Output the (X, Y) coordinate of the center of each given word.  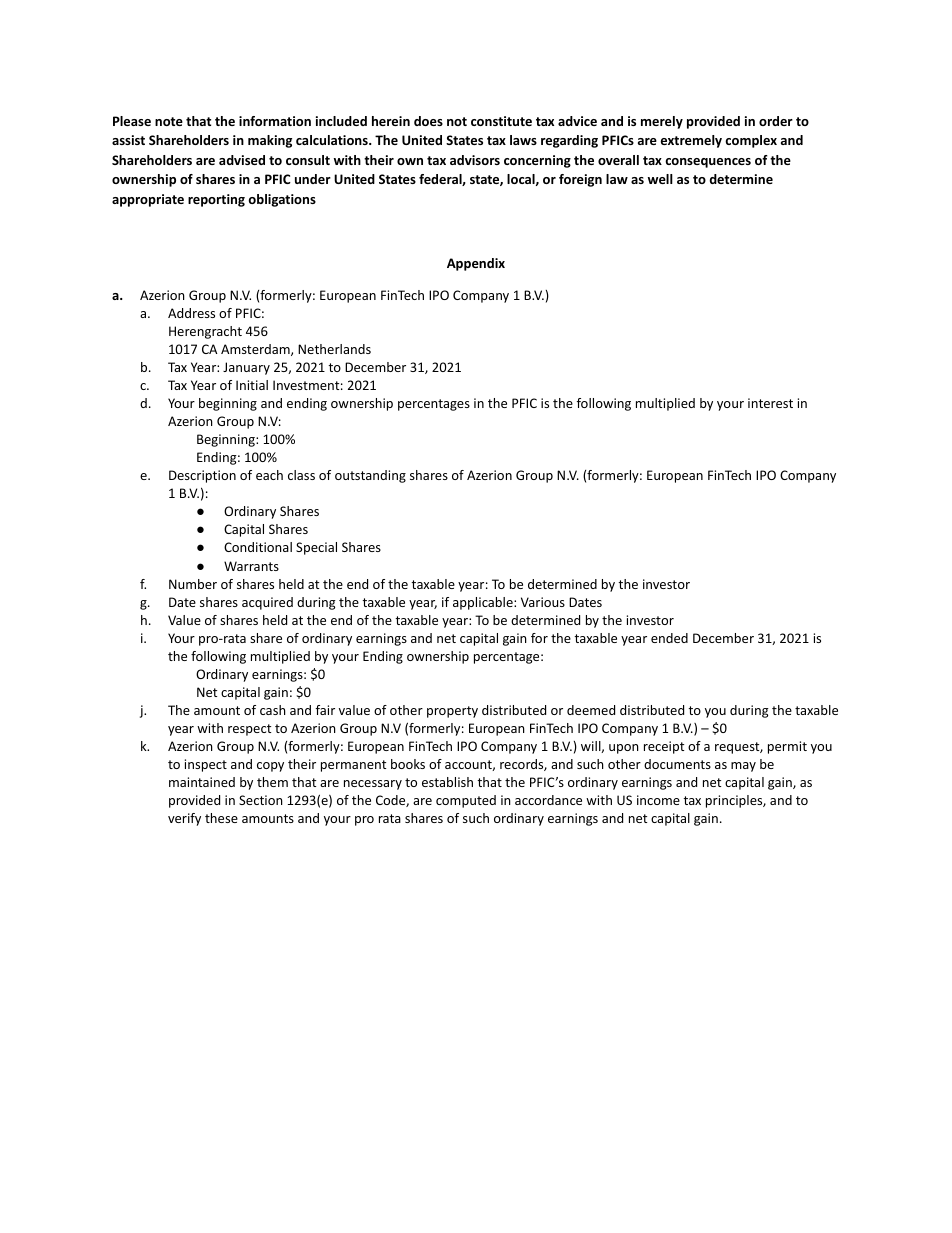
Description (202, 476)
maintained (202, 782)
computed (466, 801)
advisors (475, 160)
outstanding (370, 476)
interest (770, 403)
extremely (691, 141)
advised (242, 160)
